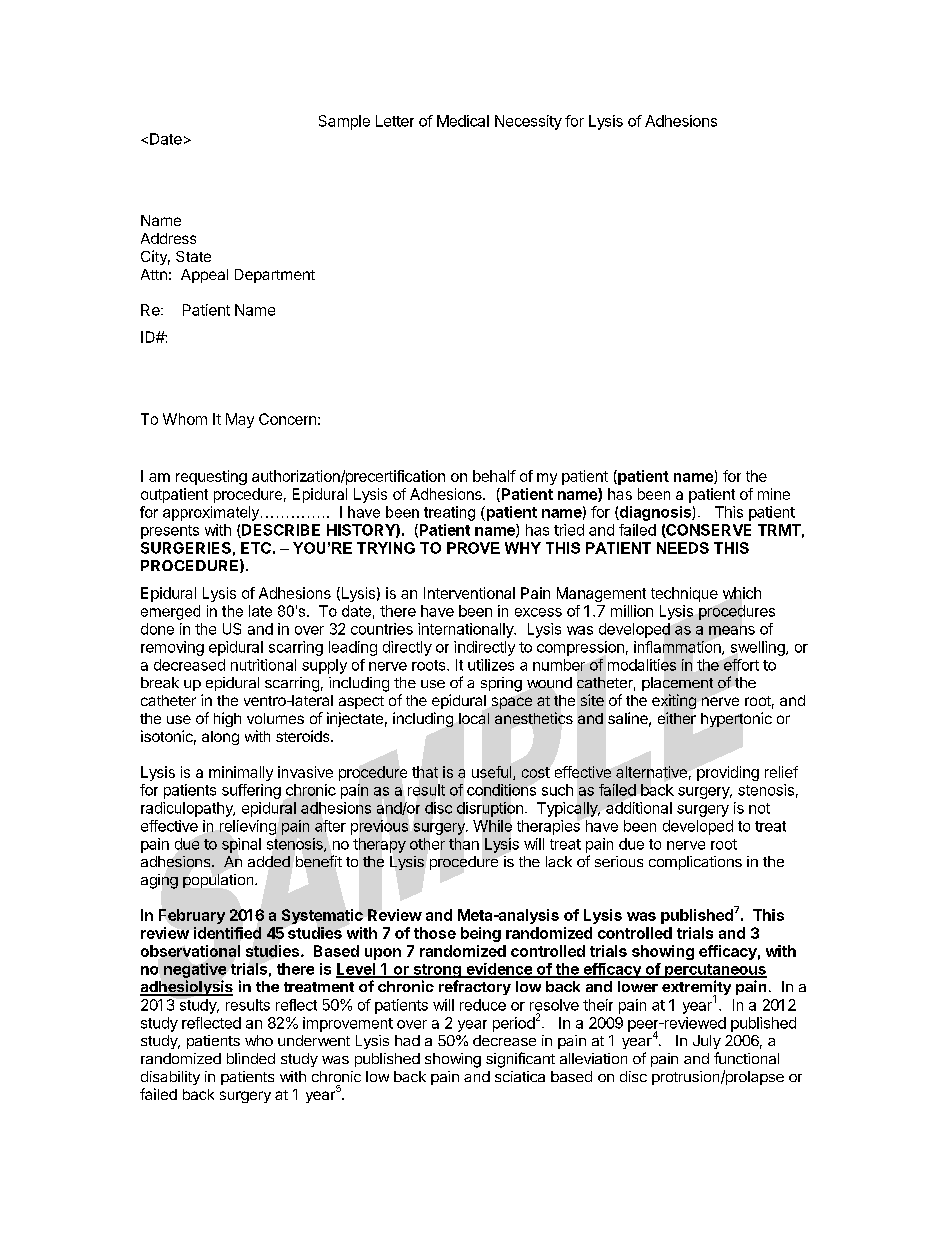  What do you see at coordinates (463, 121) in the screenshot?
I see `Medical` at bounding box center [463, 121].
